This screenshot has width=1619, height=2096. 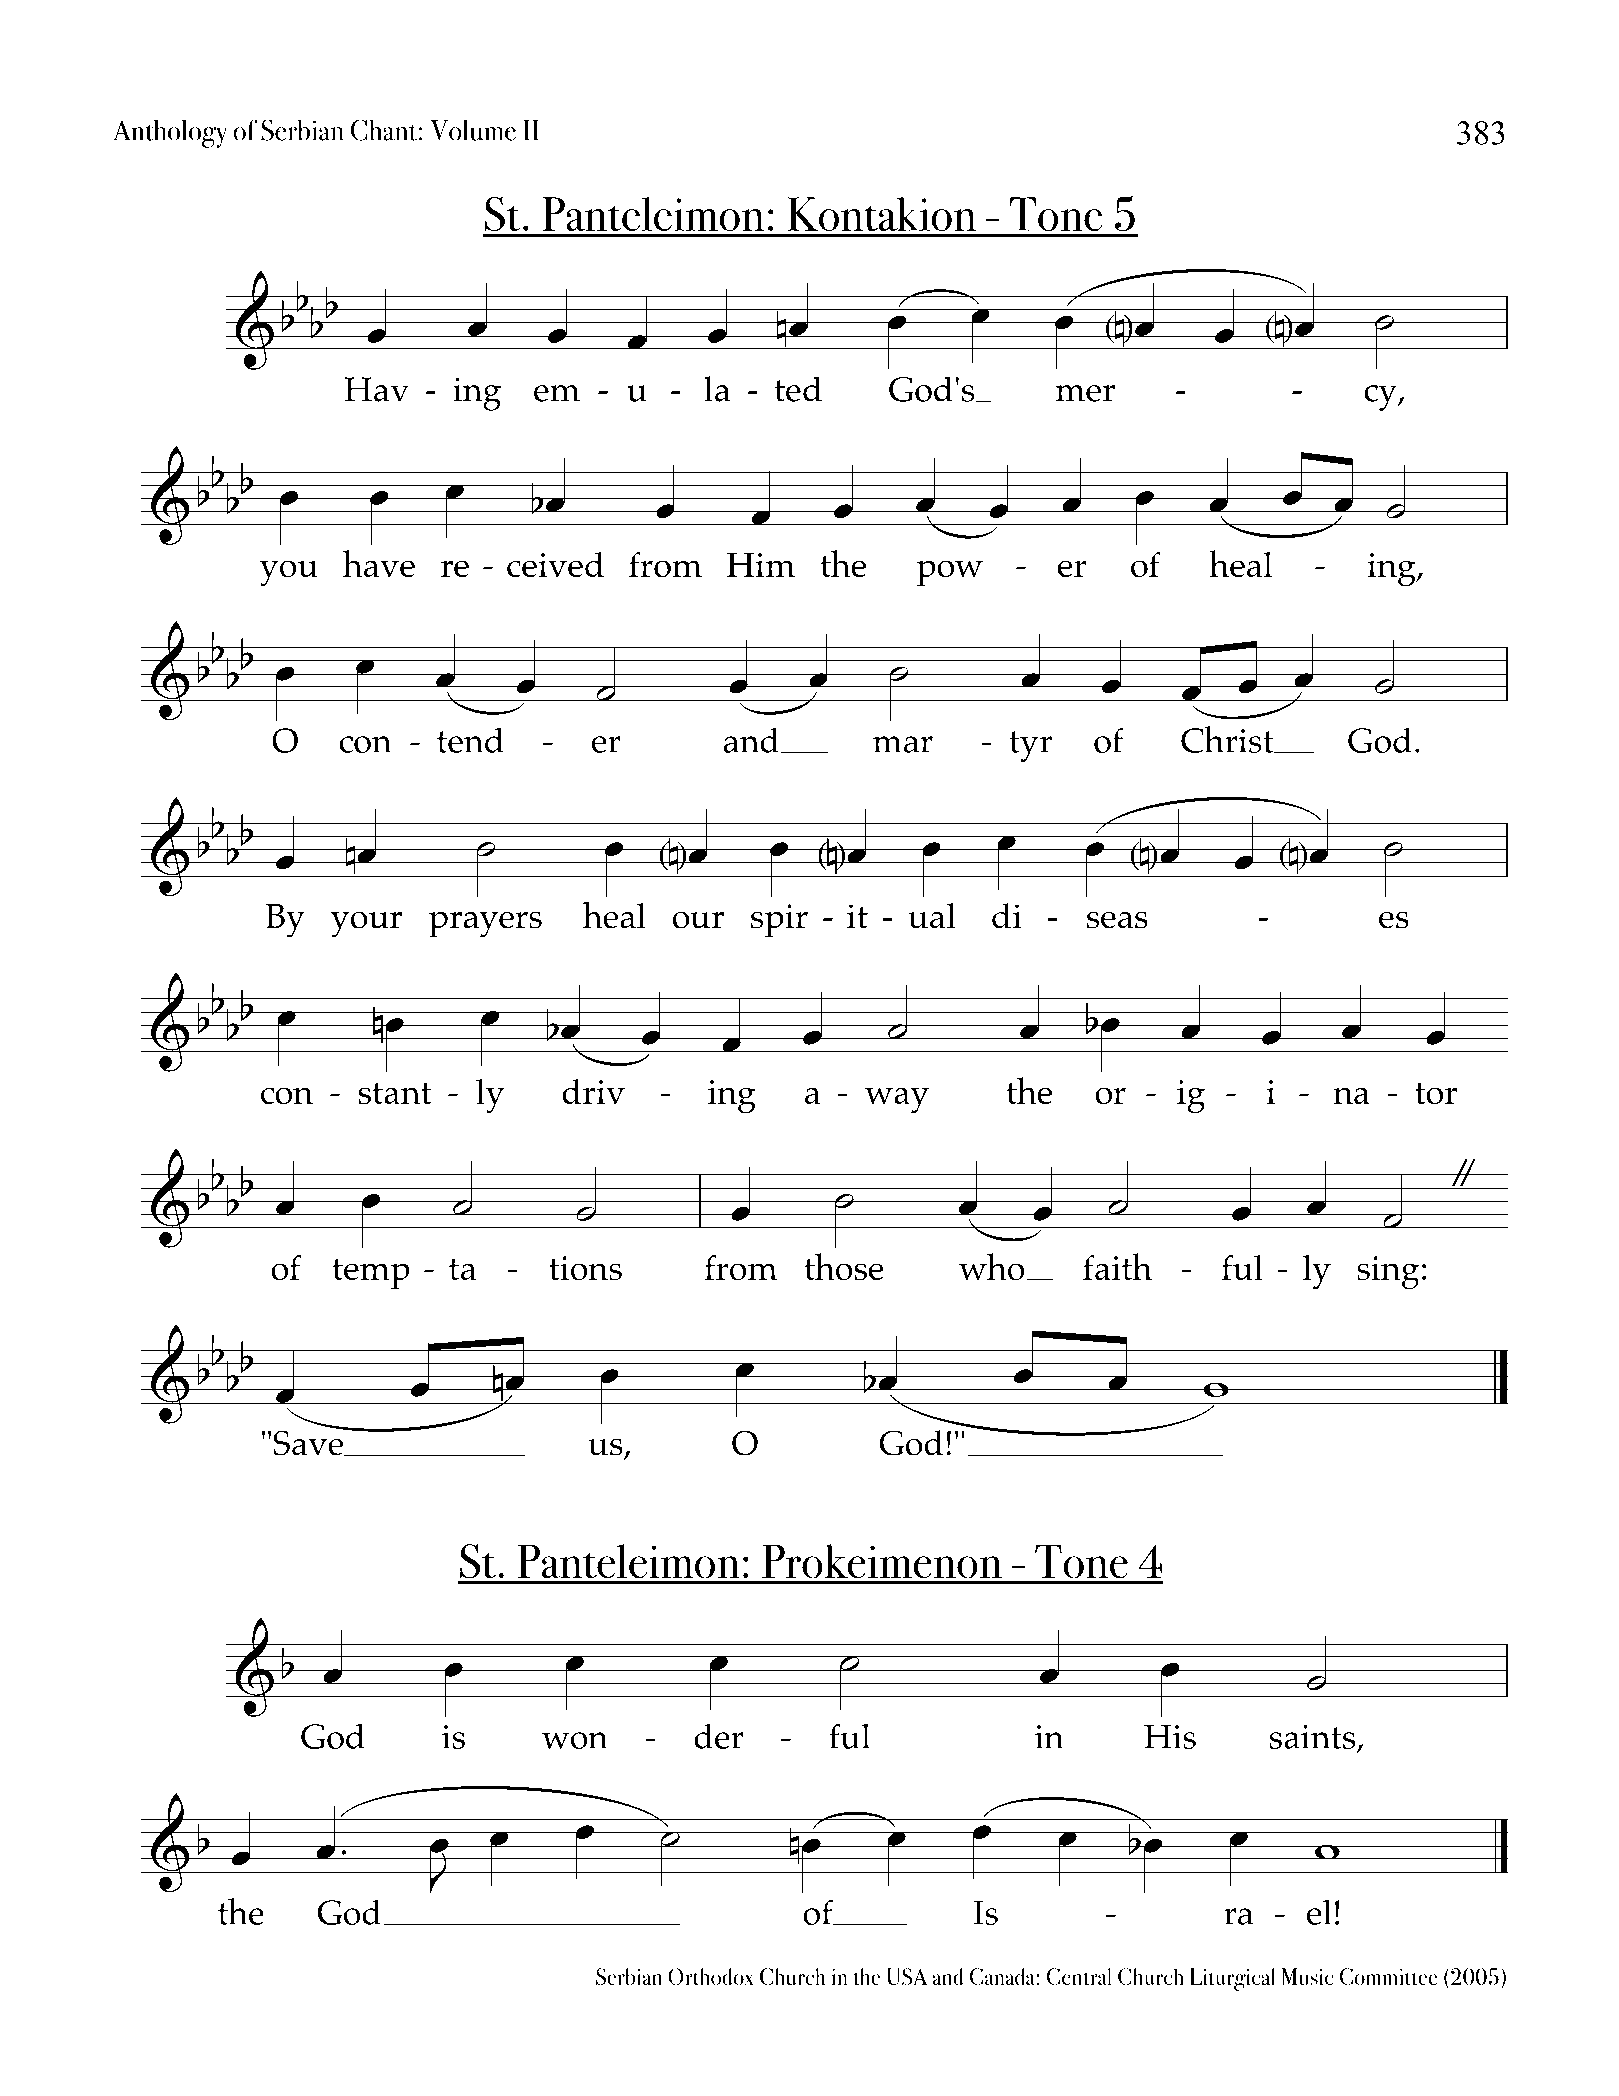 What do you see at coordinates (1085, 393) in the screenshot?
I see `mer` at bounding box center [1085, 393].
